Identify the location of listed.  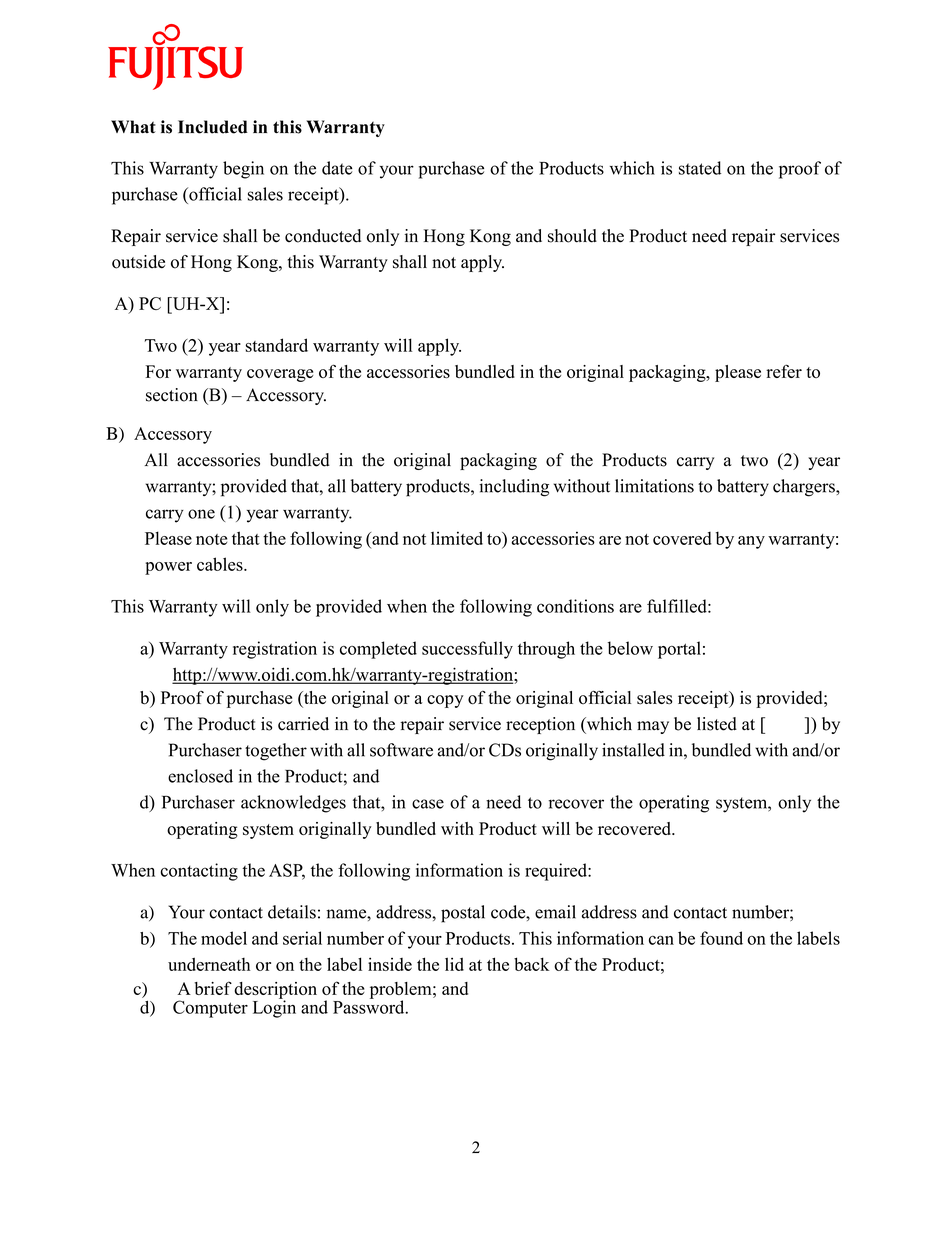
(717, 724).
